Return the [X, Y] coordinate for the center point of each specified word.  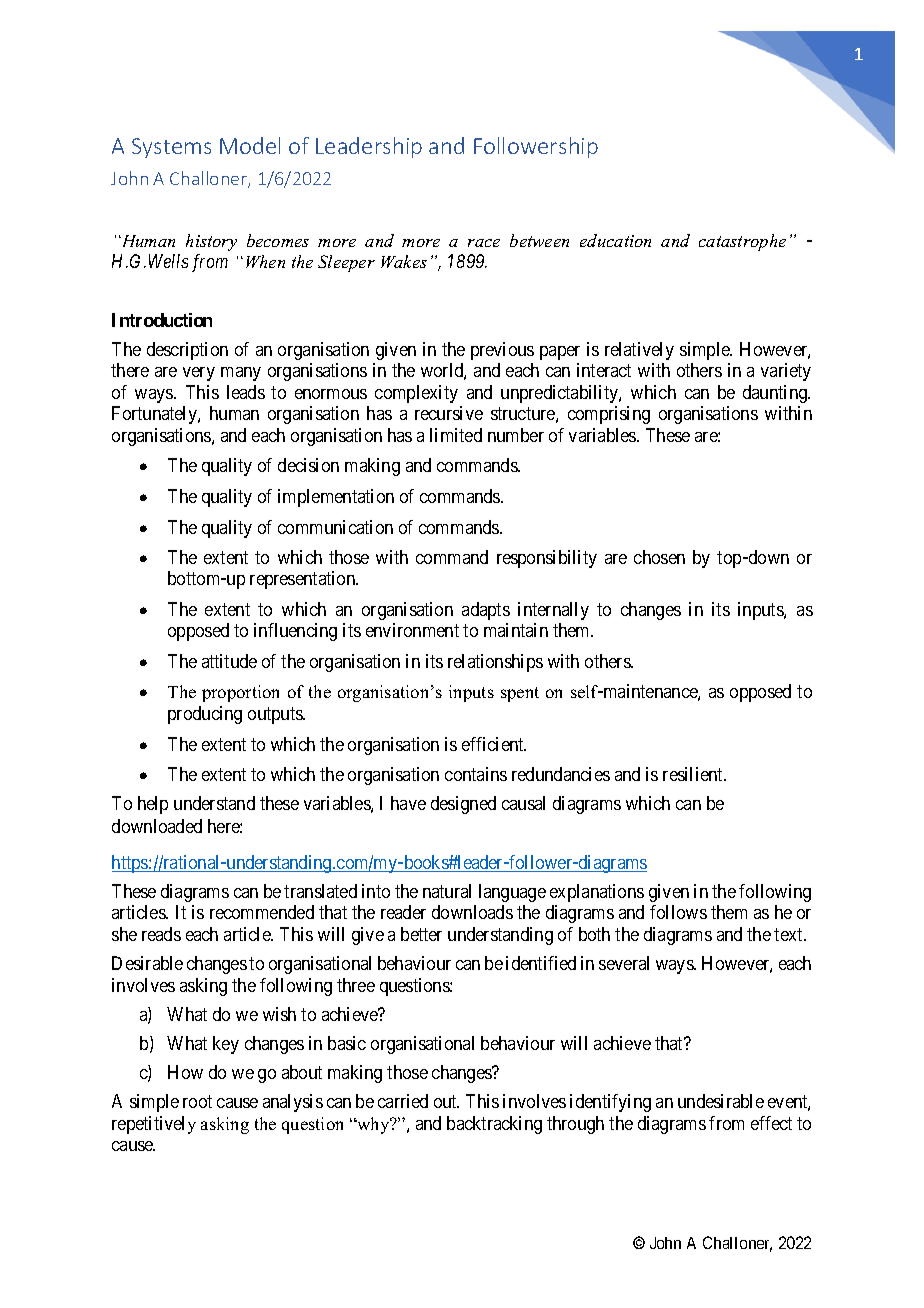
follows [678, 912]
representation [304, 580]
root [197, 1102]
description [187, 351]
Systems [171, 148]
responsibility [547, 559]
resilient [694, 774]
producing [205, 715]
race [484, 243]
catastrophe [742, 242]
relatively [639, 351]
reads [161, 934]
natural [447, 891]
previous [502, 351]
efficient [494, 744]
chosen [659, 557]
